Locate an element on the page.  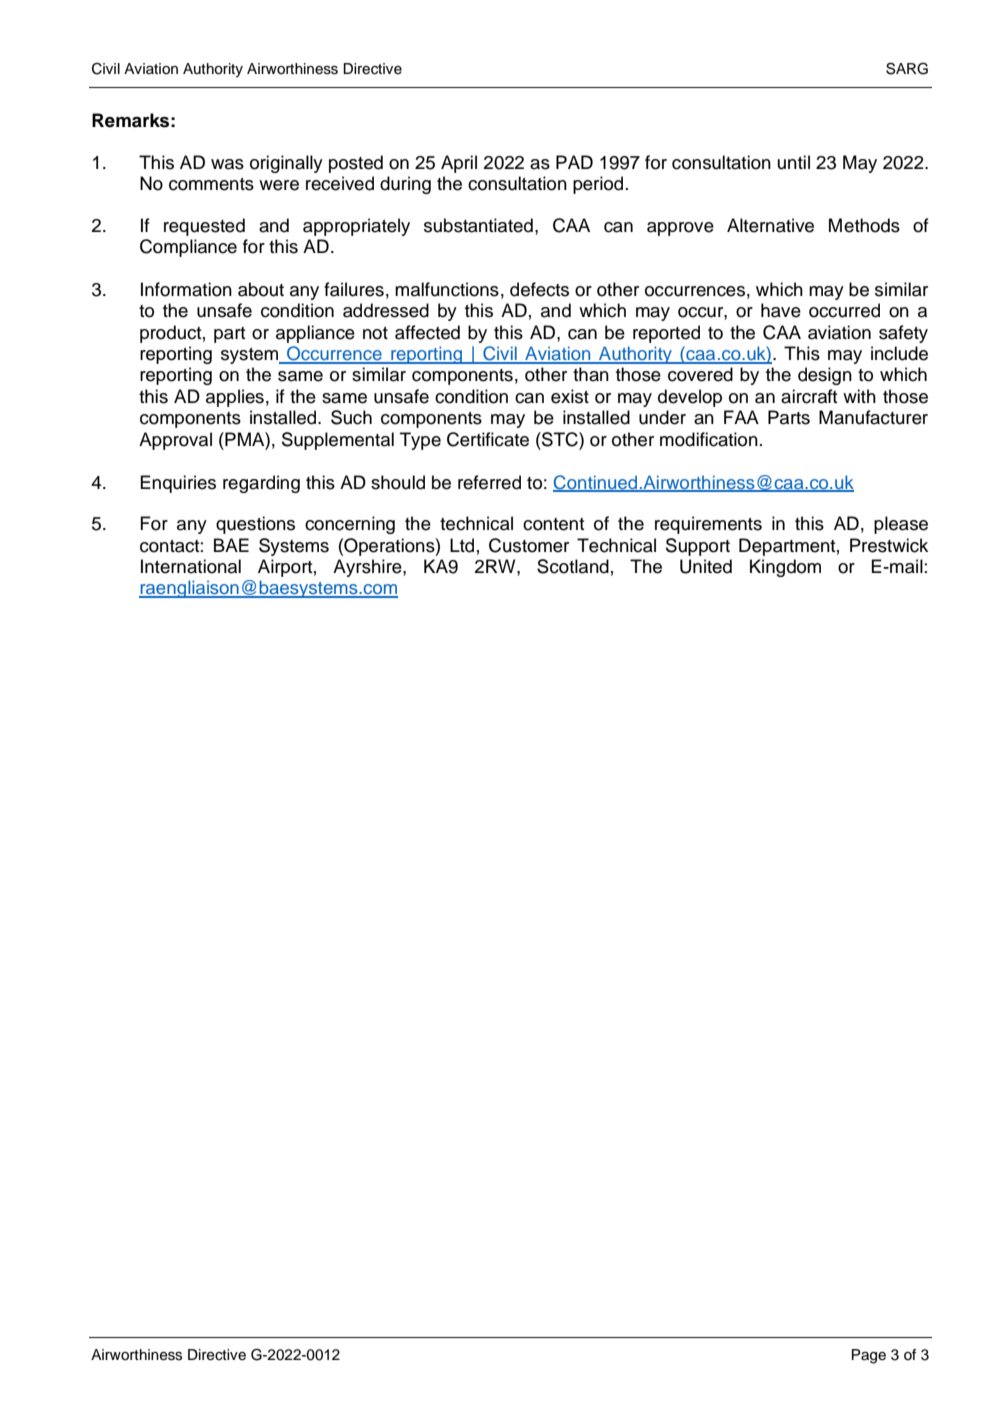
were is located at coordinates (279, 185).
